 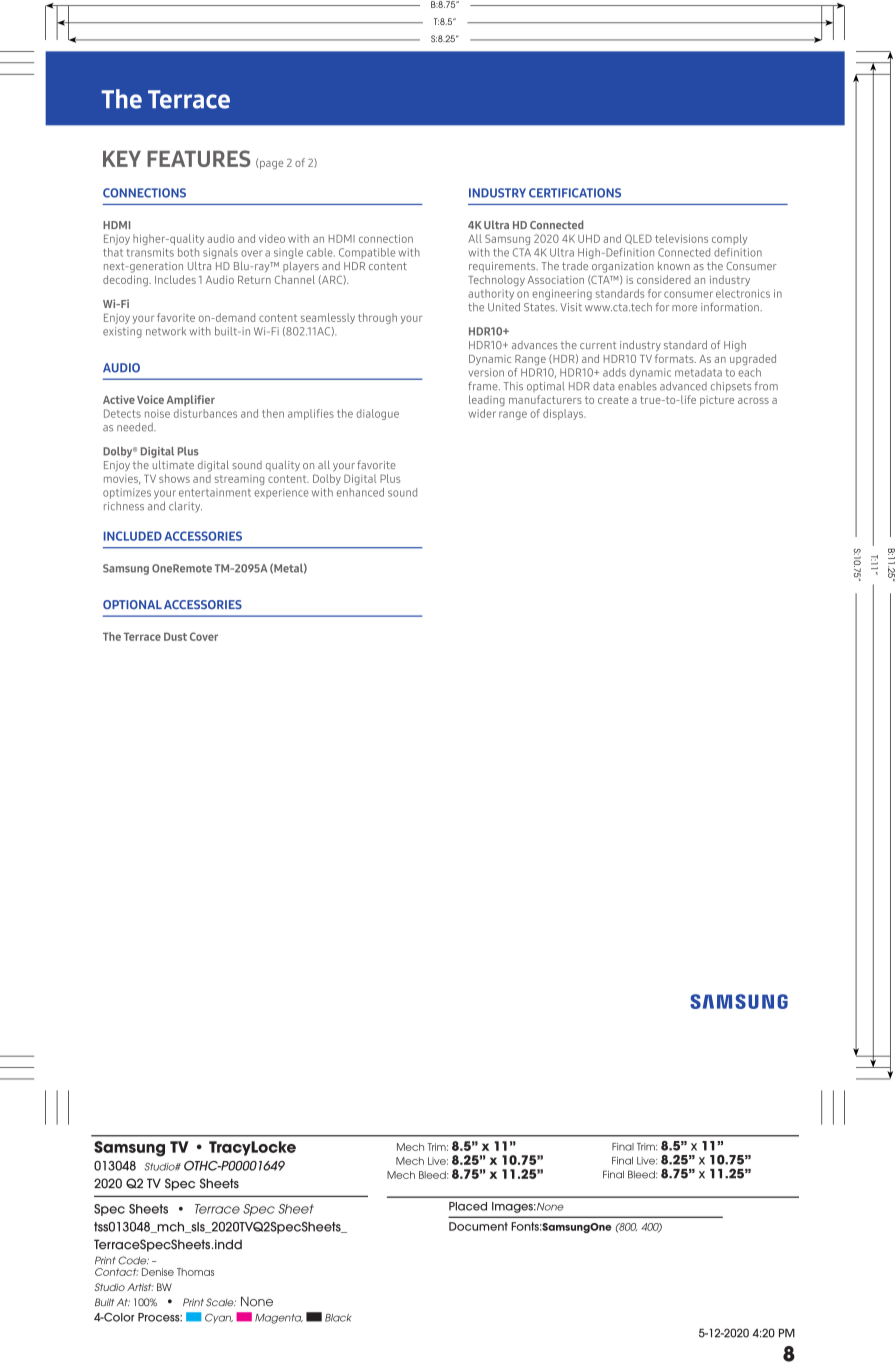 I want to click on FEATURES, so click(x=198, y=158).
